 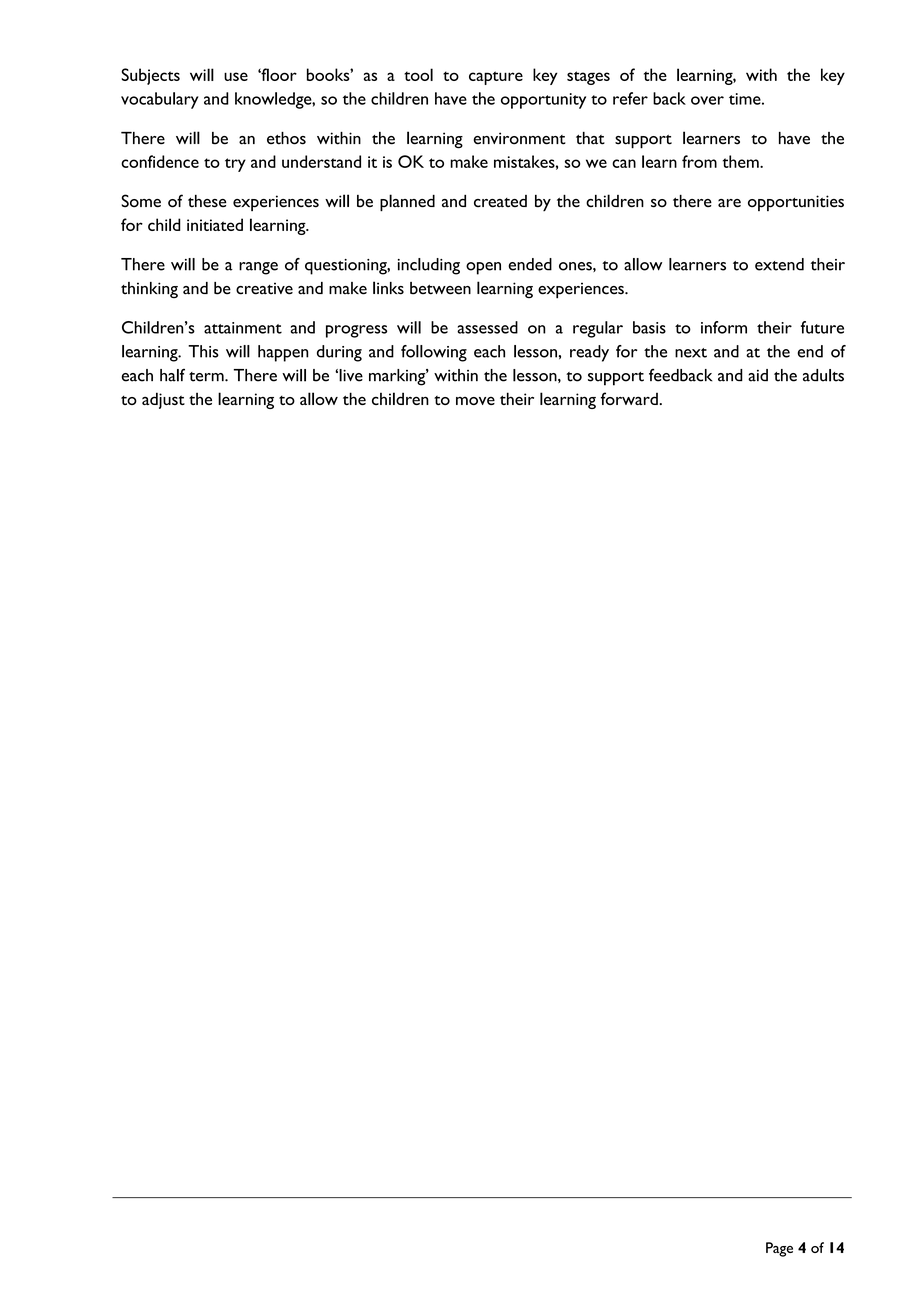 What do you see at coordinates (434, 353) in the page?
I see `following` at bounding box center [434, 353].
